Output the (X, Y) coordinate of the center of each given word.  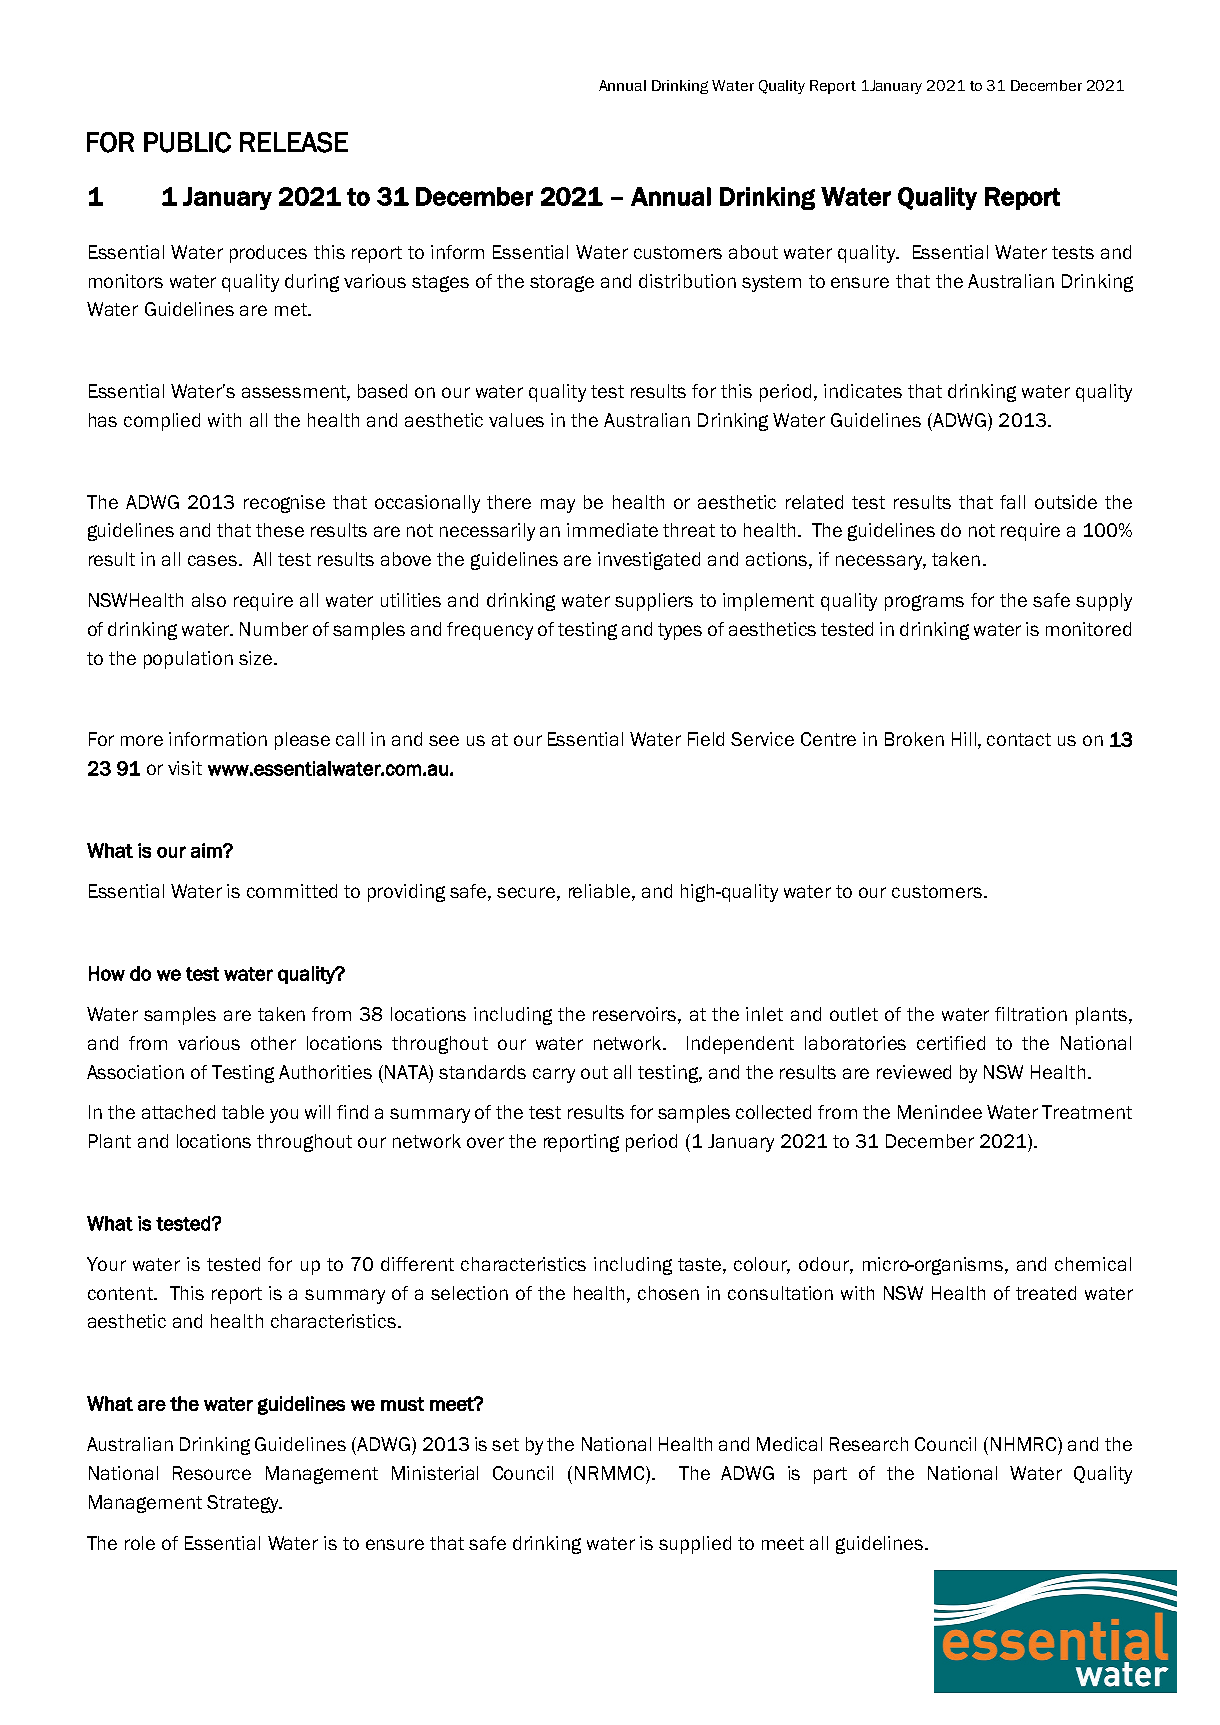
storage (562, 283)
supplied (695, 1545)
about (753, 252)
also (209, 600)
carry (554, 1075)
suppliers (654, 602)
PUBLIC (187, 142)
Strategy (244, 1504)
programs (924, 603)
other (273, 1043)
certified (951, 1043)
